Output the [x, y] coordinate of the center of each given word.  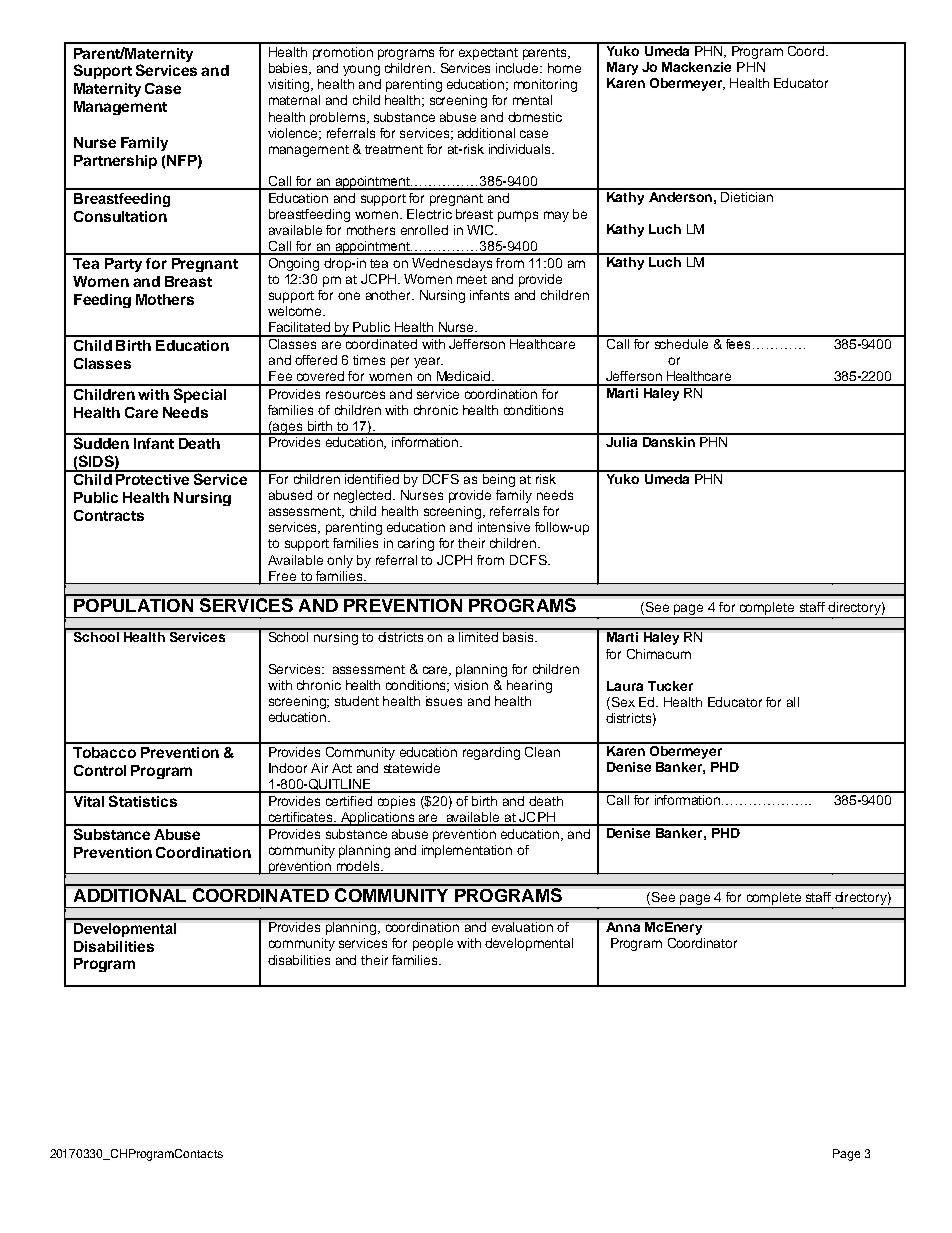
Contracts [109, 515]
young [361, 70]
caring [416, 544]
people [433, 944]
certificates [300, 818]
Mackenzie [696, 67]
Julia [622, 440]
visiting [290, 85]
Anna [623, 925]
